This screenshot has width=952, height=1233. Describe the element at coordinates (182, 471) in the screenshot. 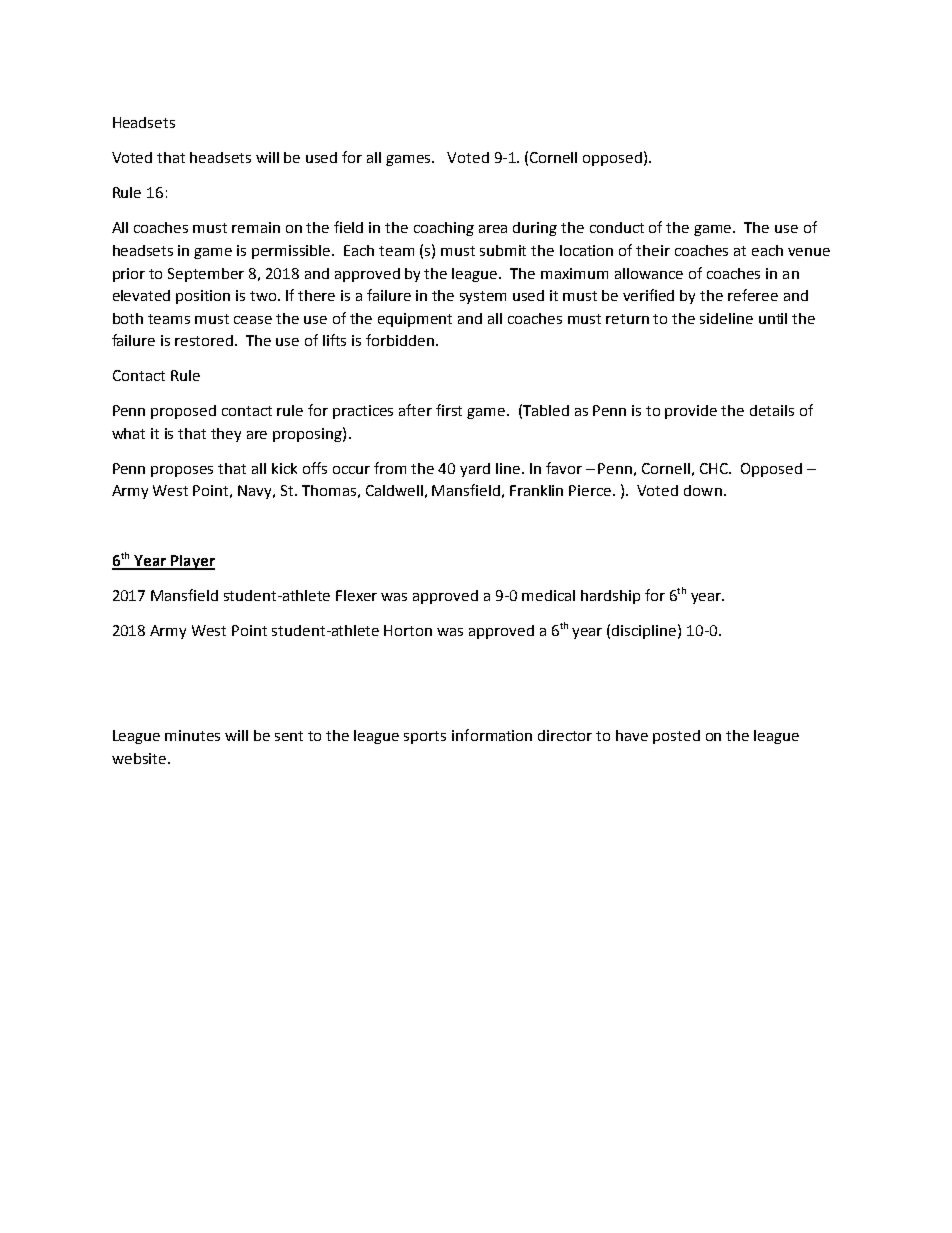

I see `proposes` at that location.
